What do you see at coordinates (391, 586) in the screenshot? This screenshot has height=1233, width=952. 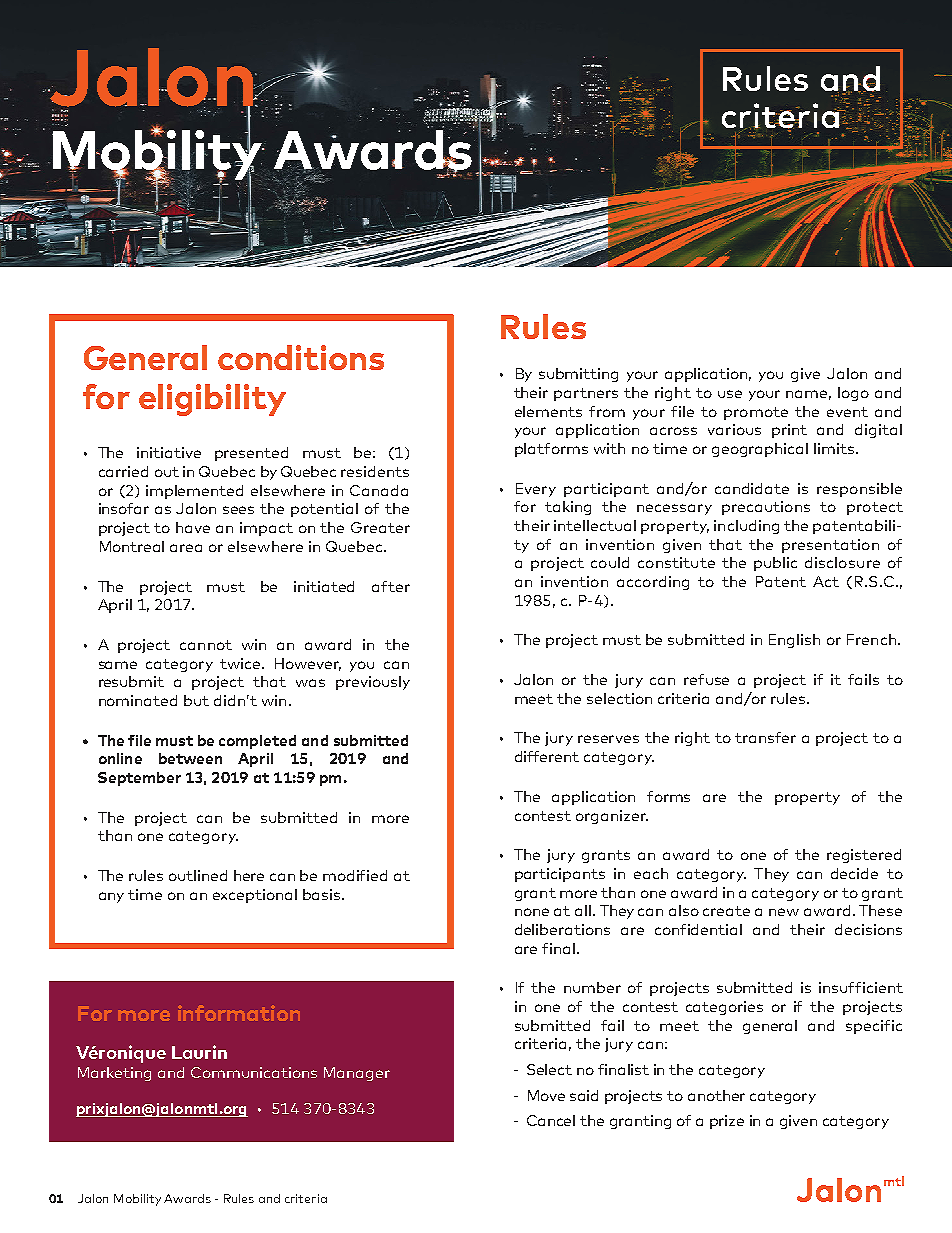 I see `after` at bounding box center [391, 586].
